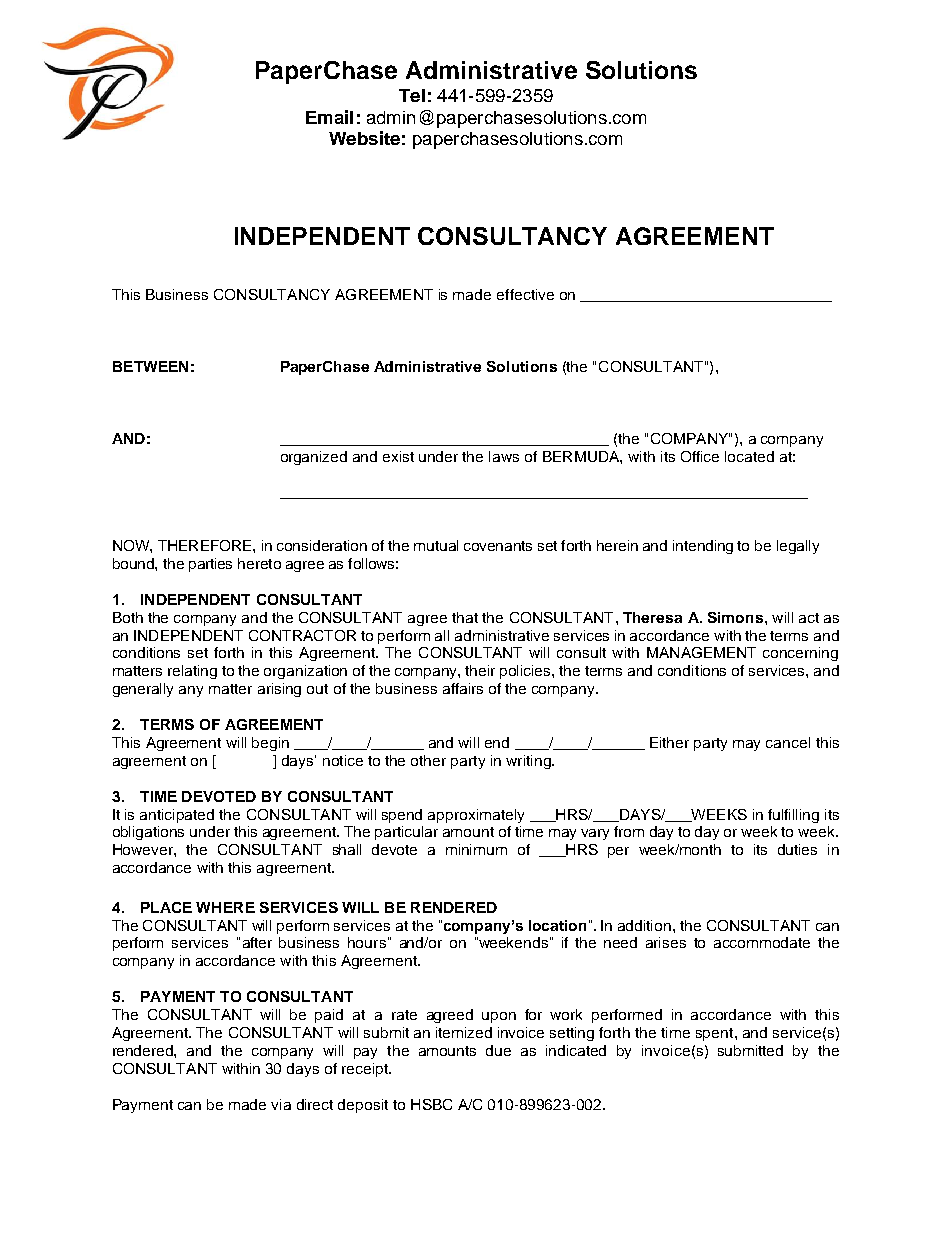 The width and height of the screenshot is (952, 1233). Describe the element at coordinates (329, 117) in the screenshot. I see `Email` at that location.
